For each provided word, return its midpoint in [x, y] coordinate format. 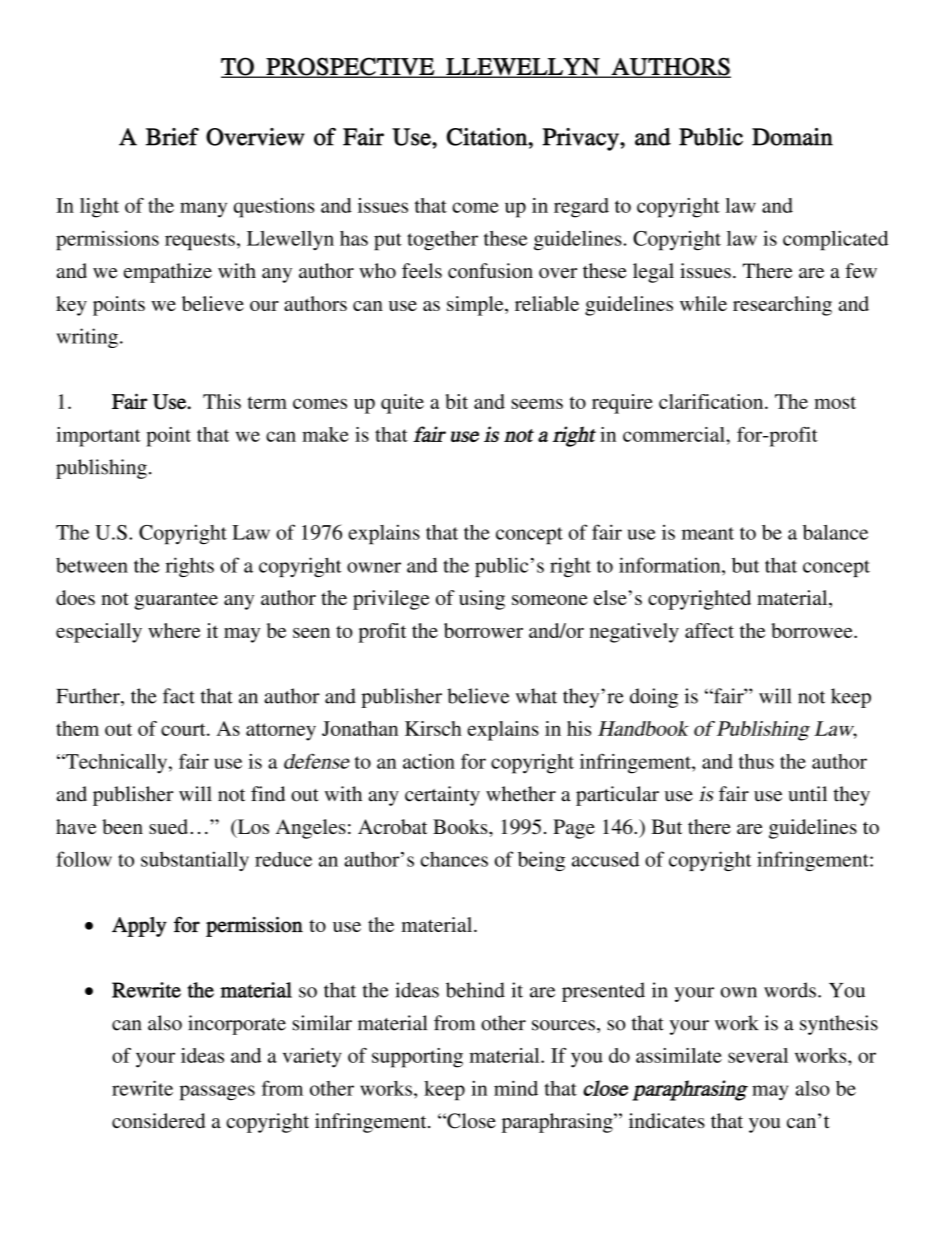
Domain [792, 137]
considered [158, 1121]
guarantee [176, 601]
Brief [172, 137]
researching [782, 306]
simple [476, 306]
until [807, 794]
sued [170, 826]
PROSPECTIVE [350, 67]
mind [516, 1088]
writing [87, 338]
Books [461, 826]
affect [709, 630]
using [482, 600]
